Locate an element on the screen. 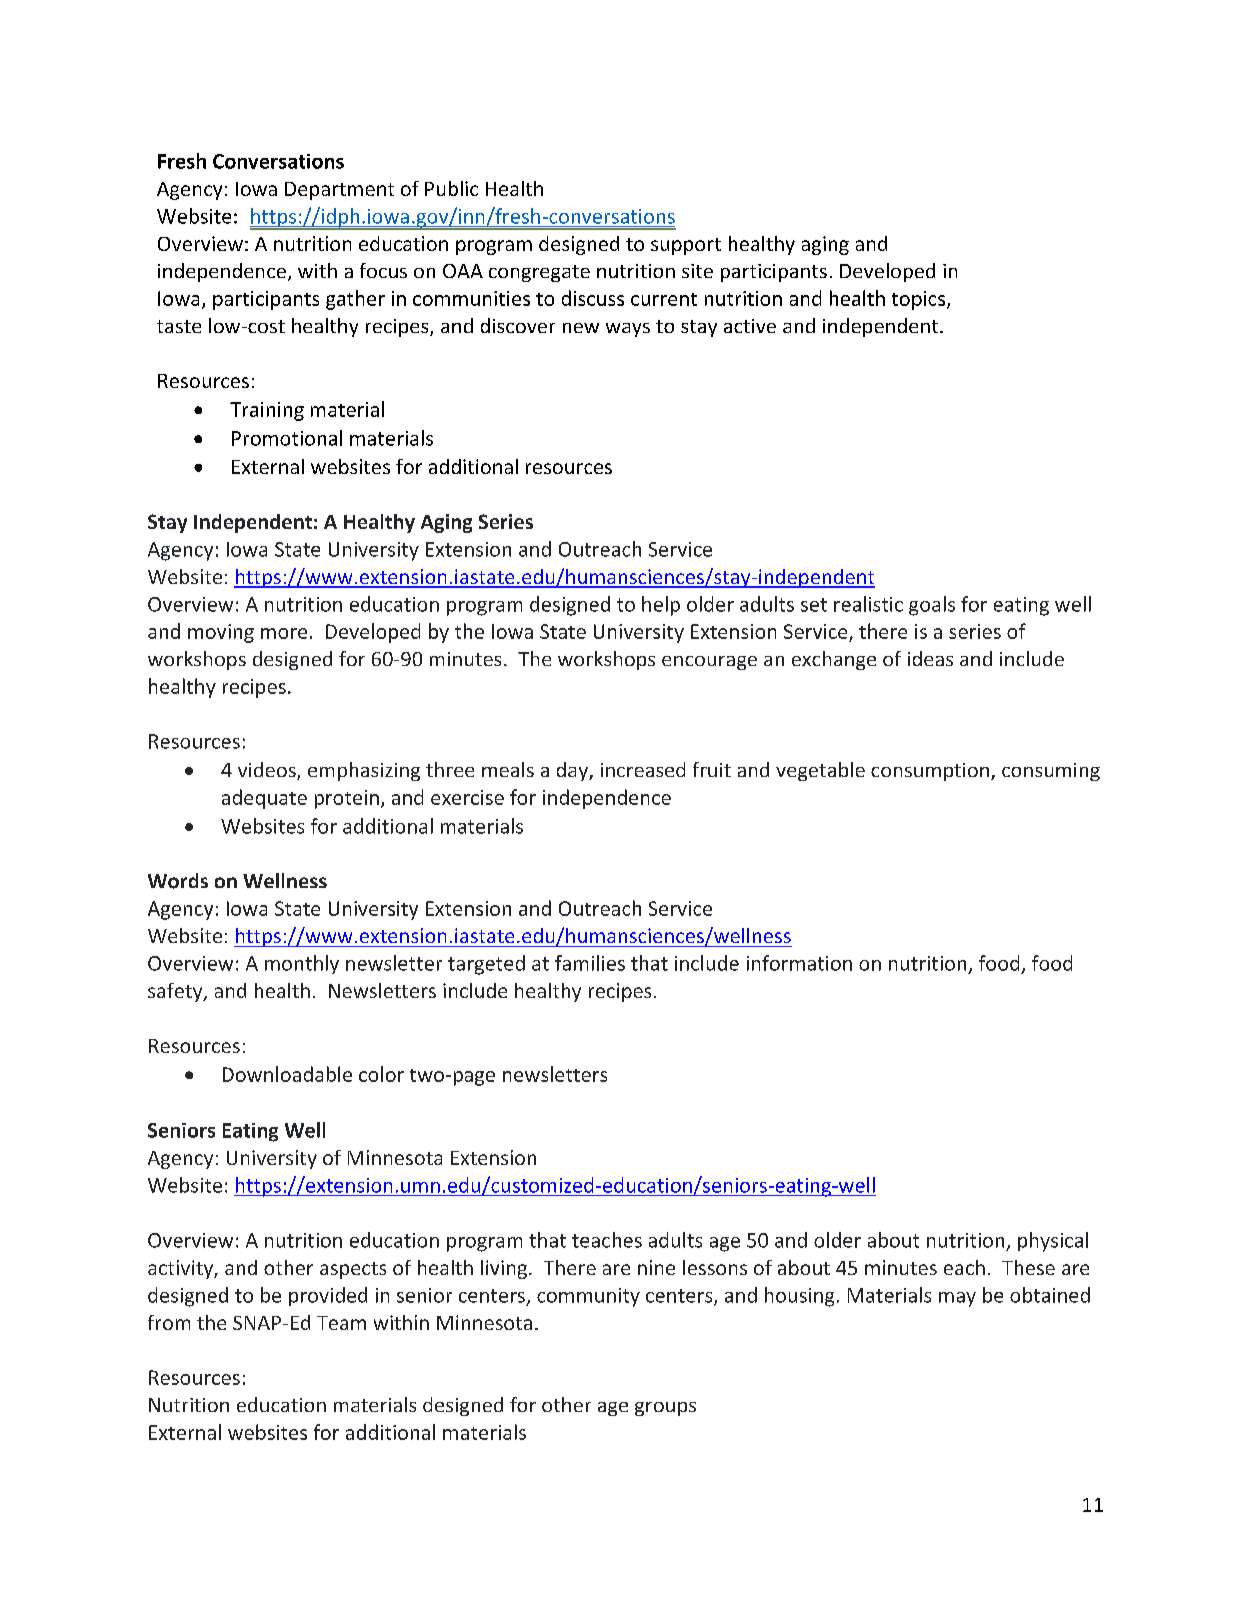 The height and width of the screenshot is (1619, 1251). topics is located at coordinates (920, 300).
